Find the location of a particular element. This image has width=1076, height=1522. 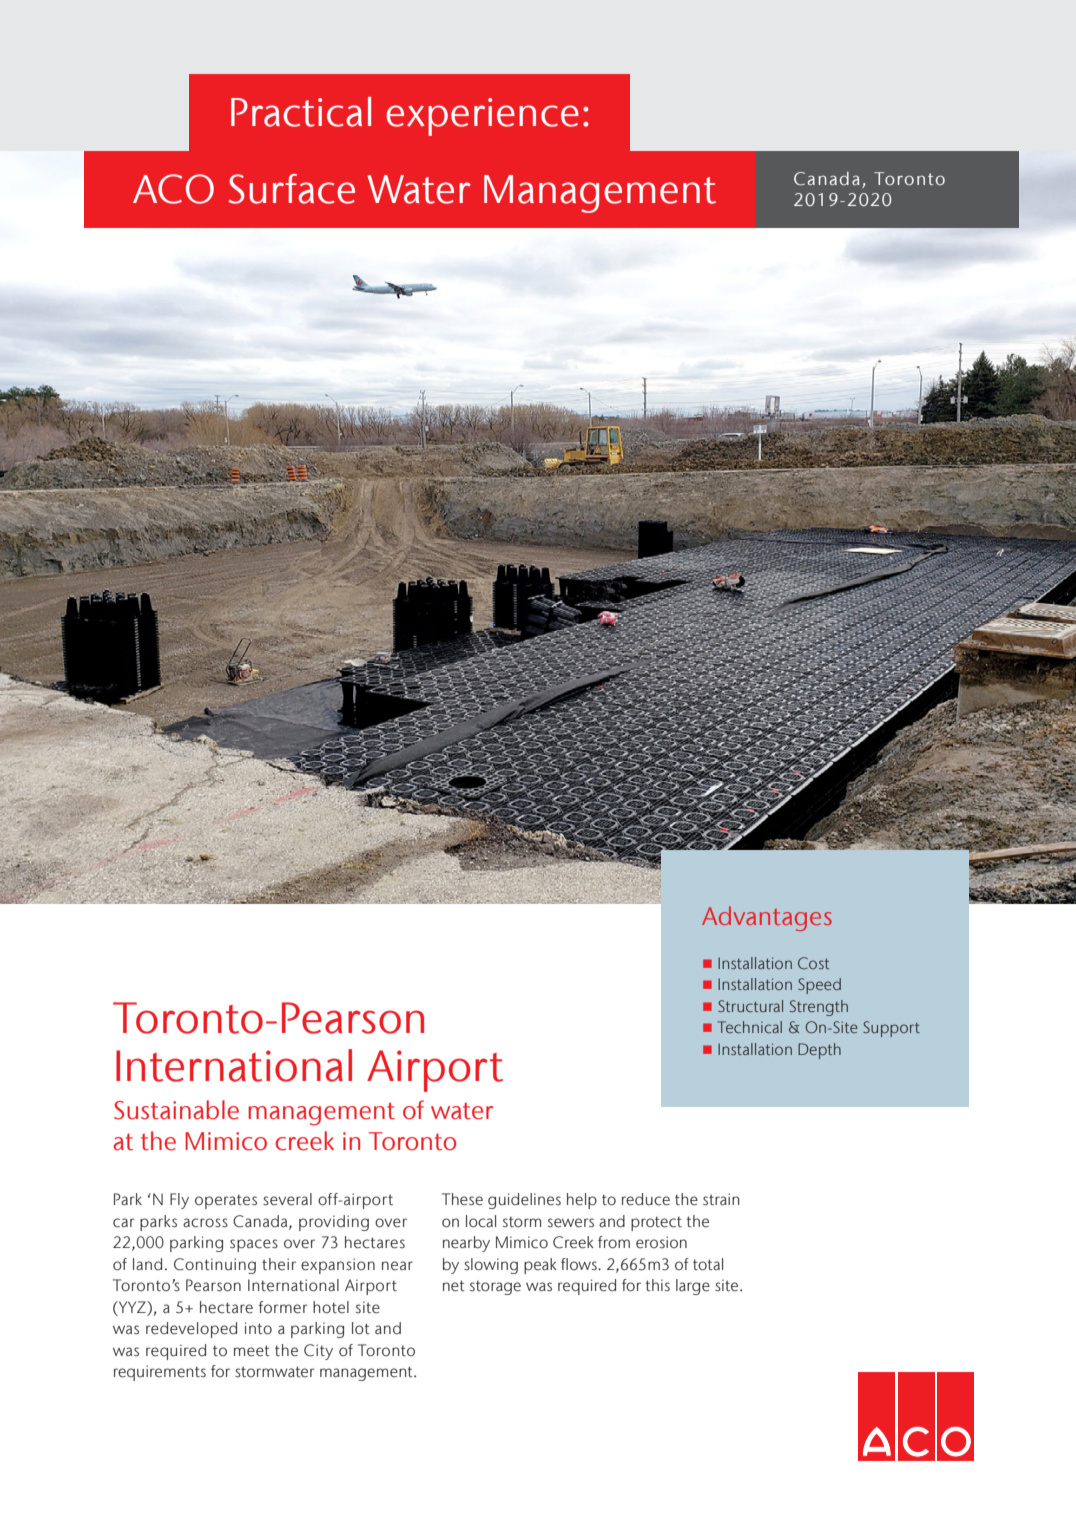

operates is located at coordinates (226, 1201).
